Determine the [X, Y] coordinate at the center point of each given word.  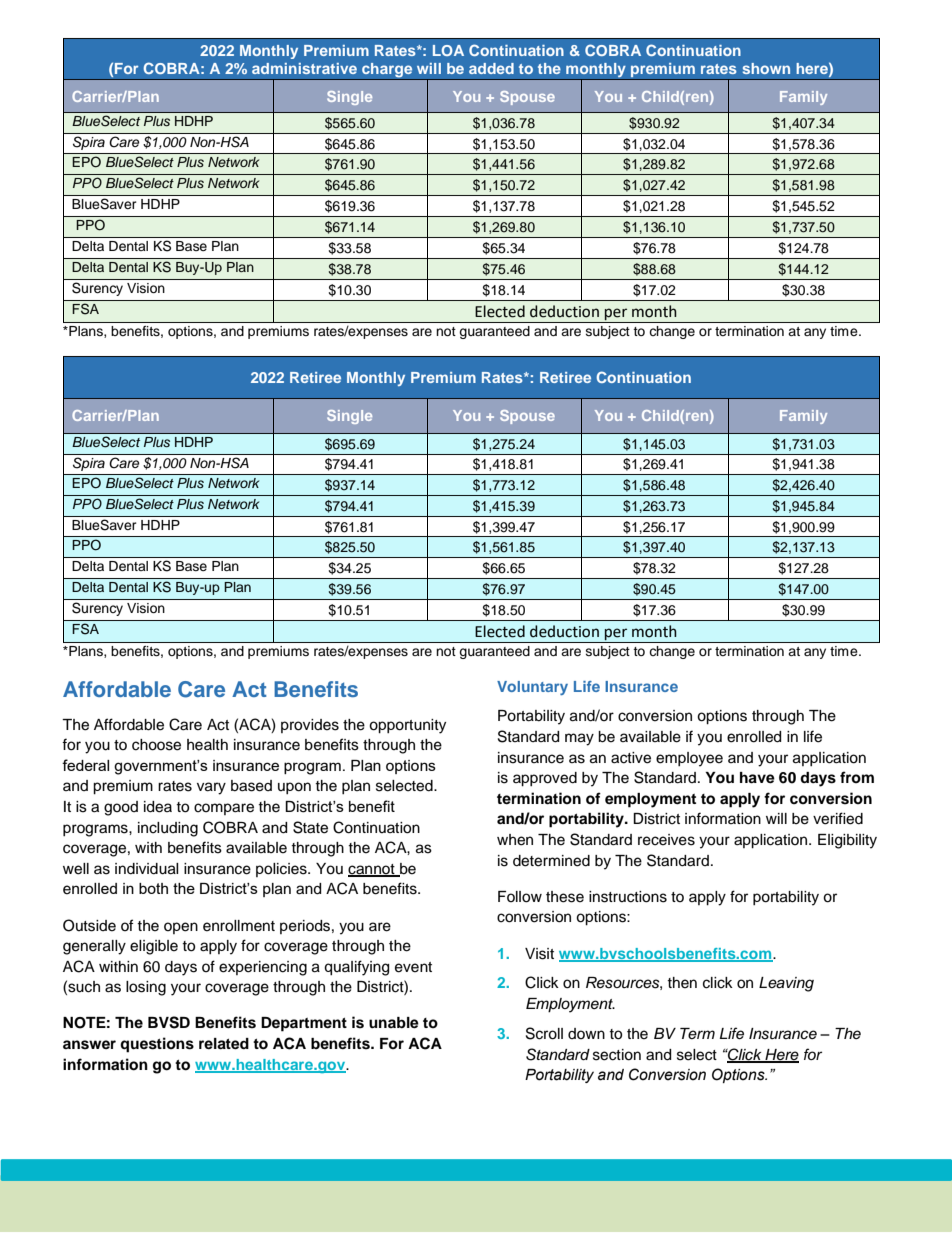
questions [157, 1045]
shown [766, 68]
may [579, 739]
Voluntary [532, 688]
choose [156, 745]
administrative [304, 68]
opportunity [407, 726]
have [757, 778]
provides [310, 726]
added [491, 68]
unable [394, 1023]
